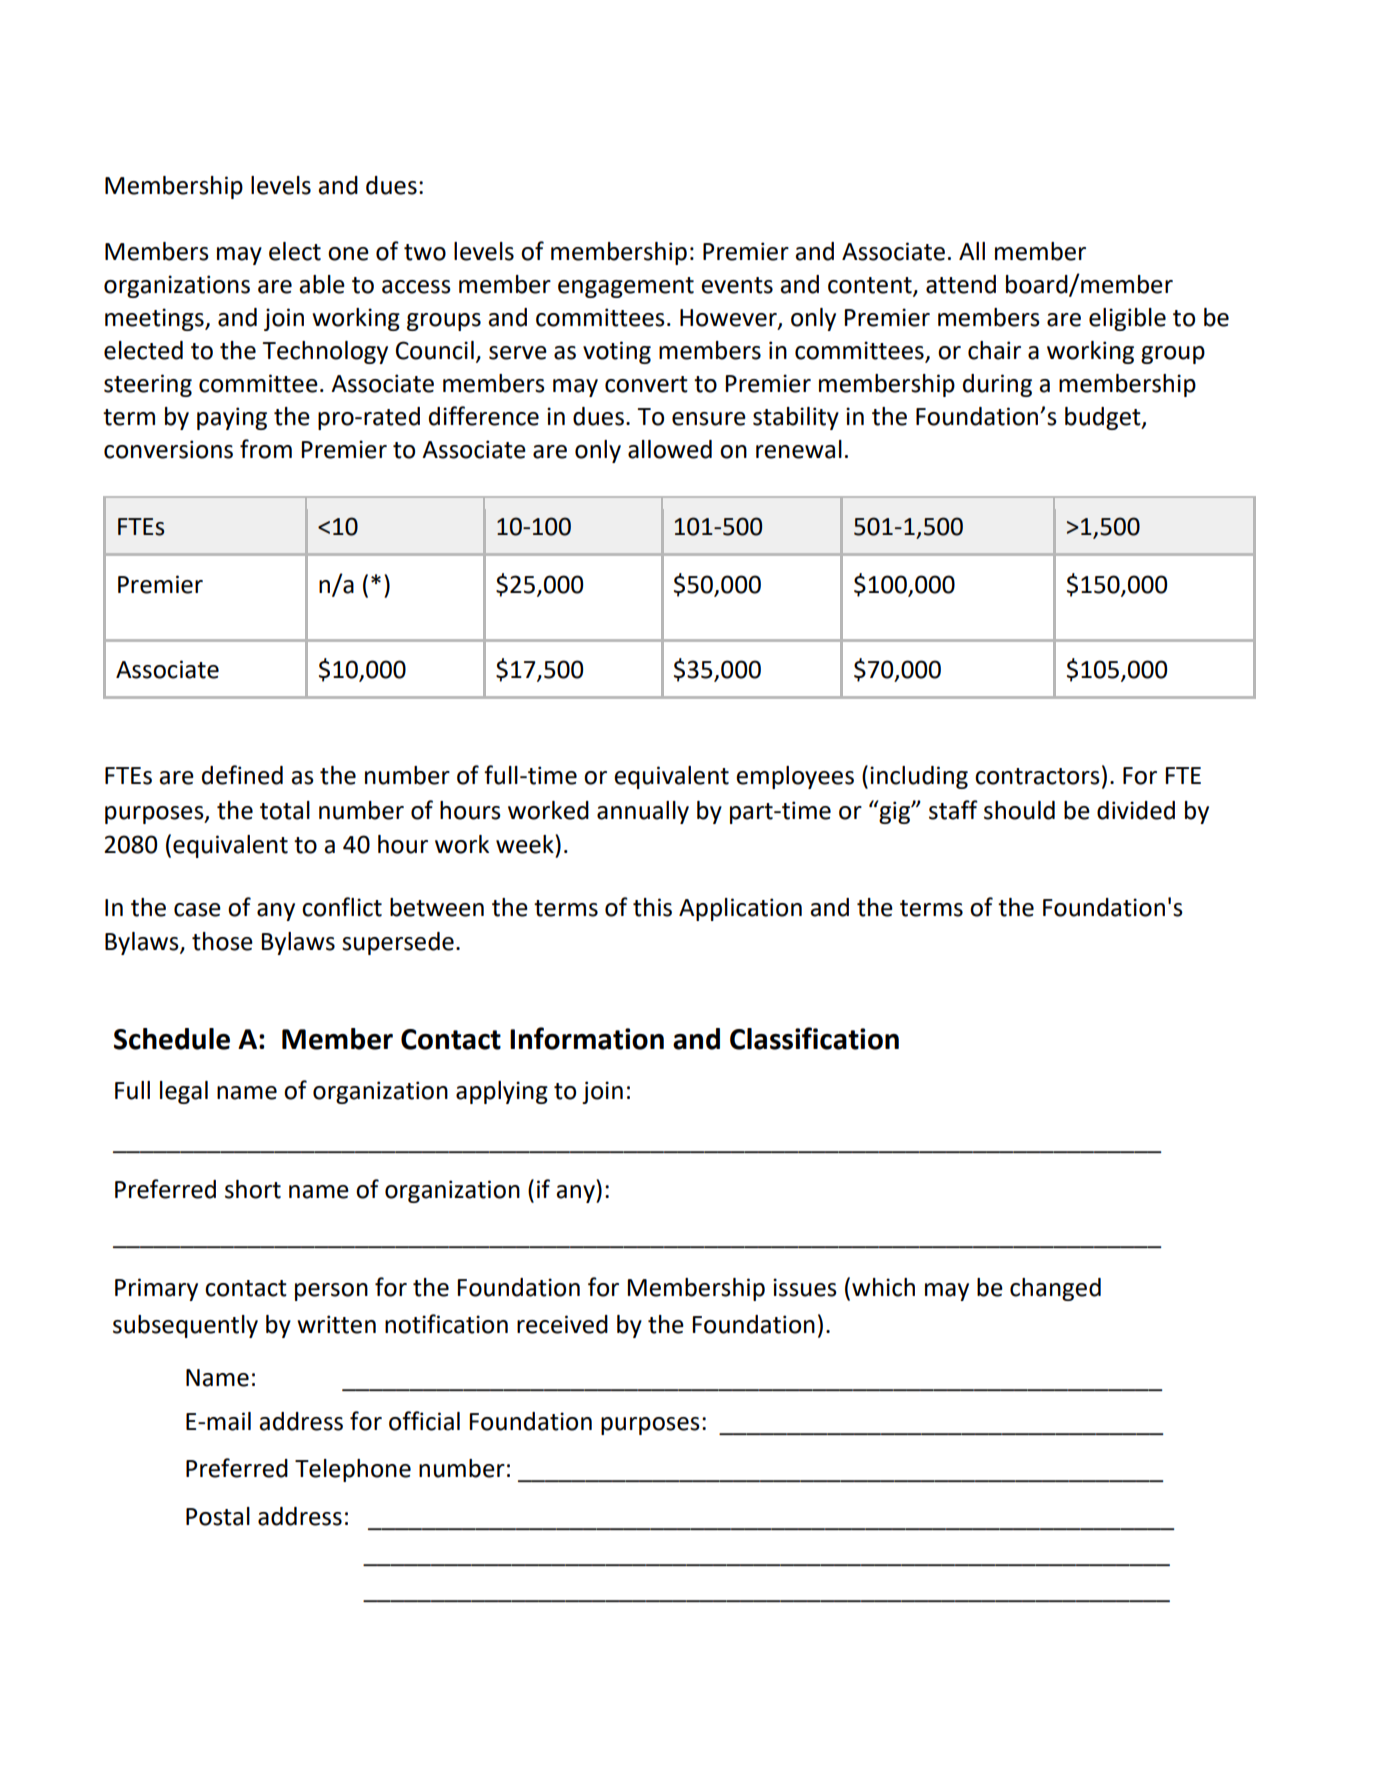 This screenshot has height=1781, width=1376. What do you see at coordinates (652, 907) in the screenshot?
I see `this` at bounding box center [652, 907].
